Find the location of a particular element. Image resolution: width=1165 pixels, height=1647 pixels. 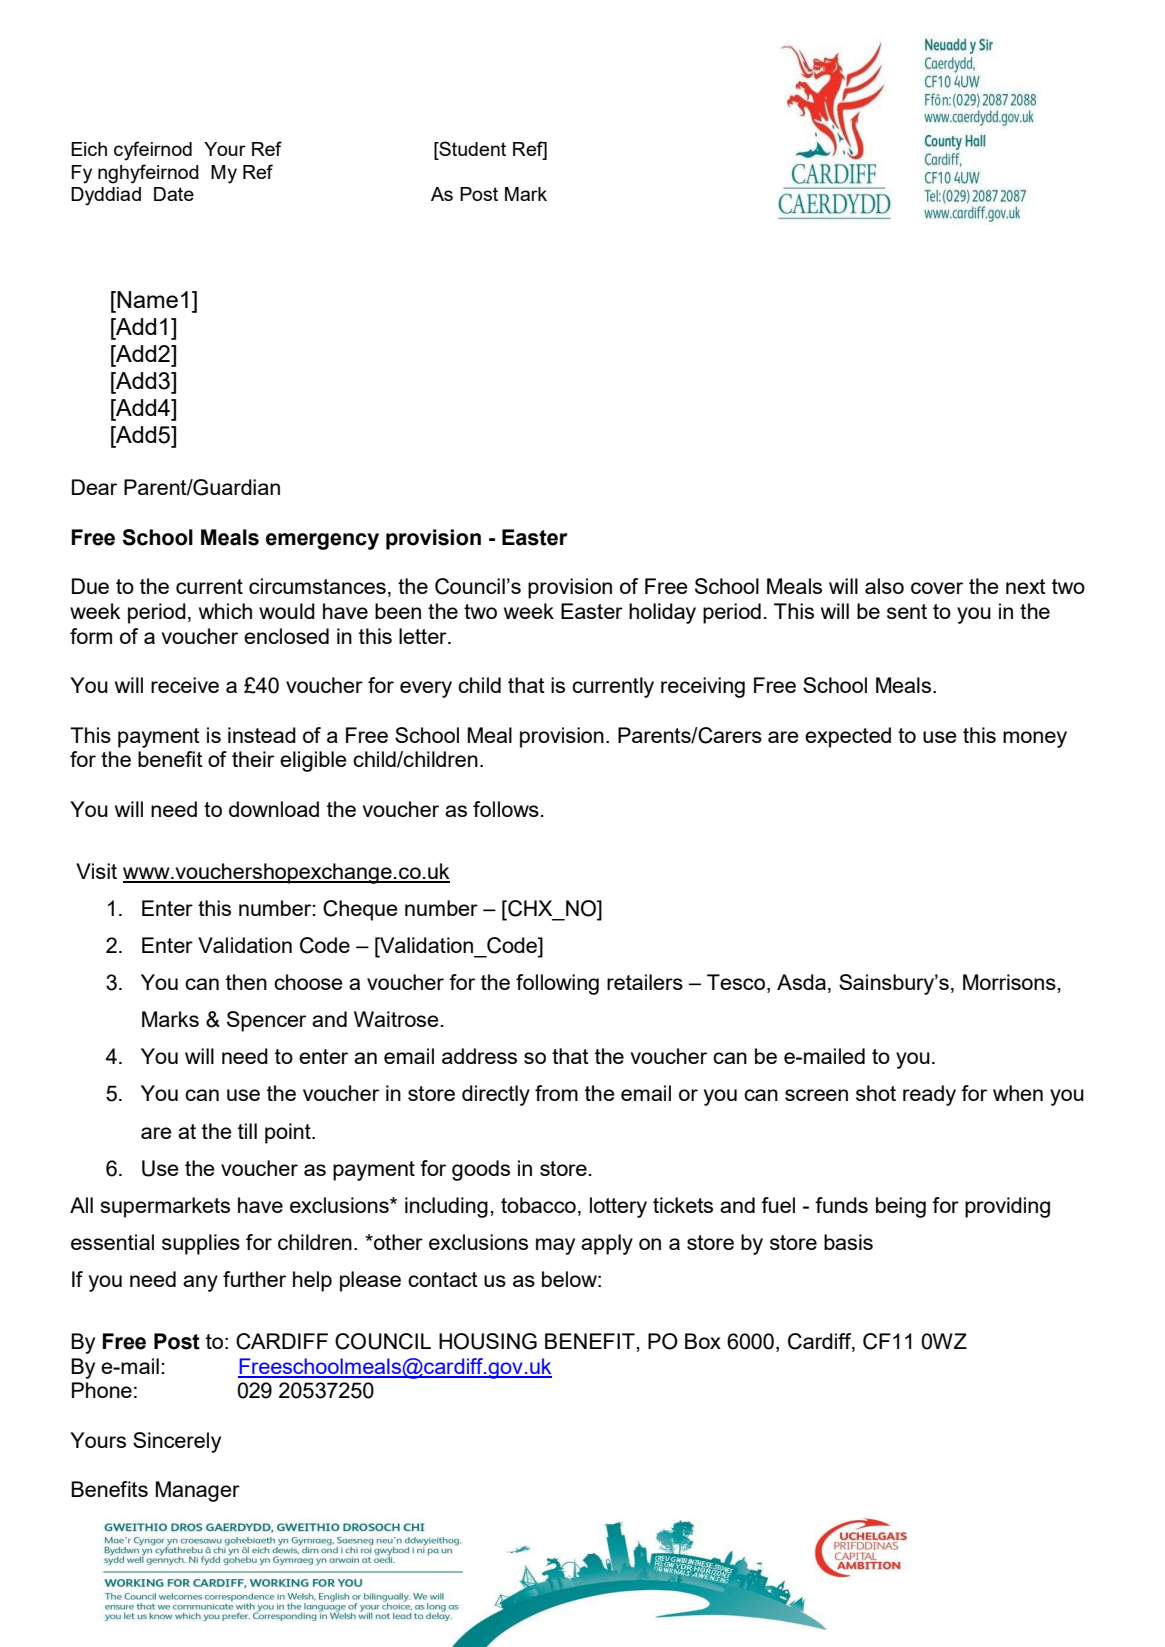

Date is located at coordinates (174, 194).
